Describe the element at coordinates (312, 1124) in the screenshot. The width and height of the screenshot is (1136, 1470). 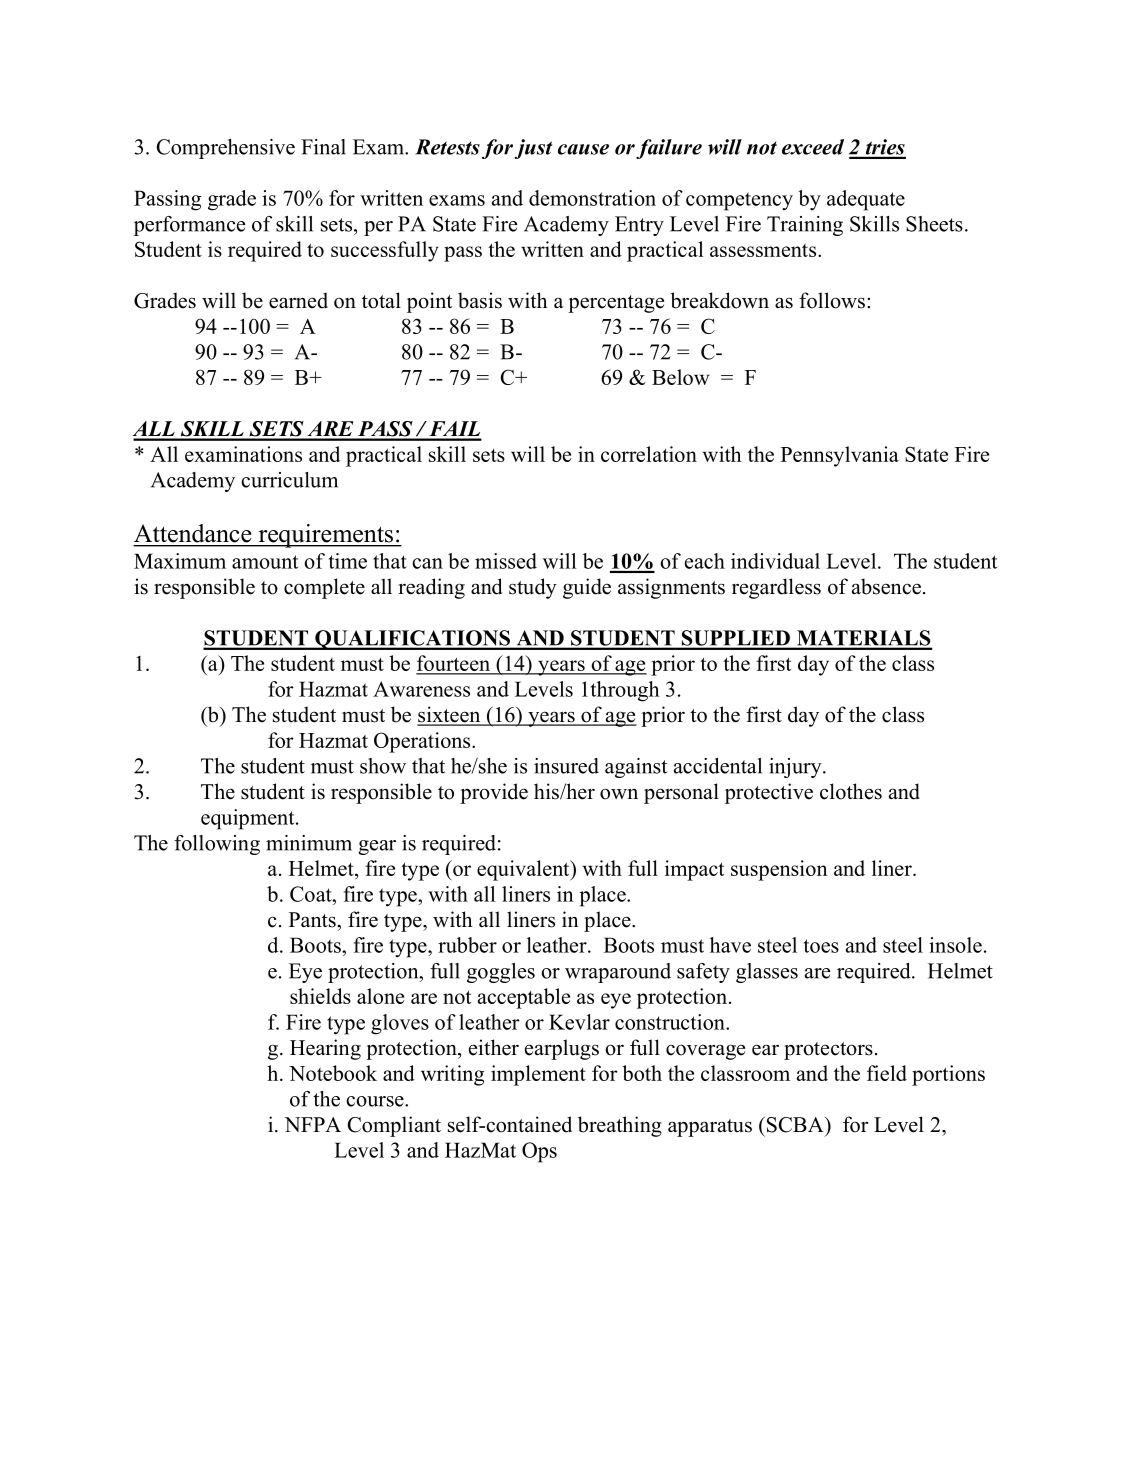
I see `NFPA` at that location.
